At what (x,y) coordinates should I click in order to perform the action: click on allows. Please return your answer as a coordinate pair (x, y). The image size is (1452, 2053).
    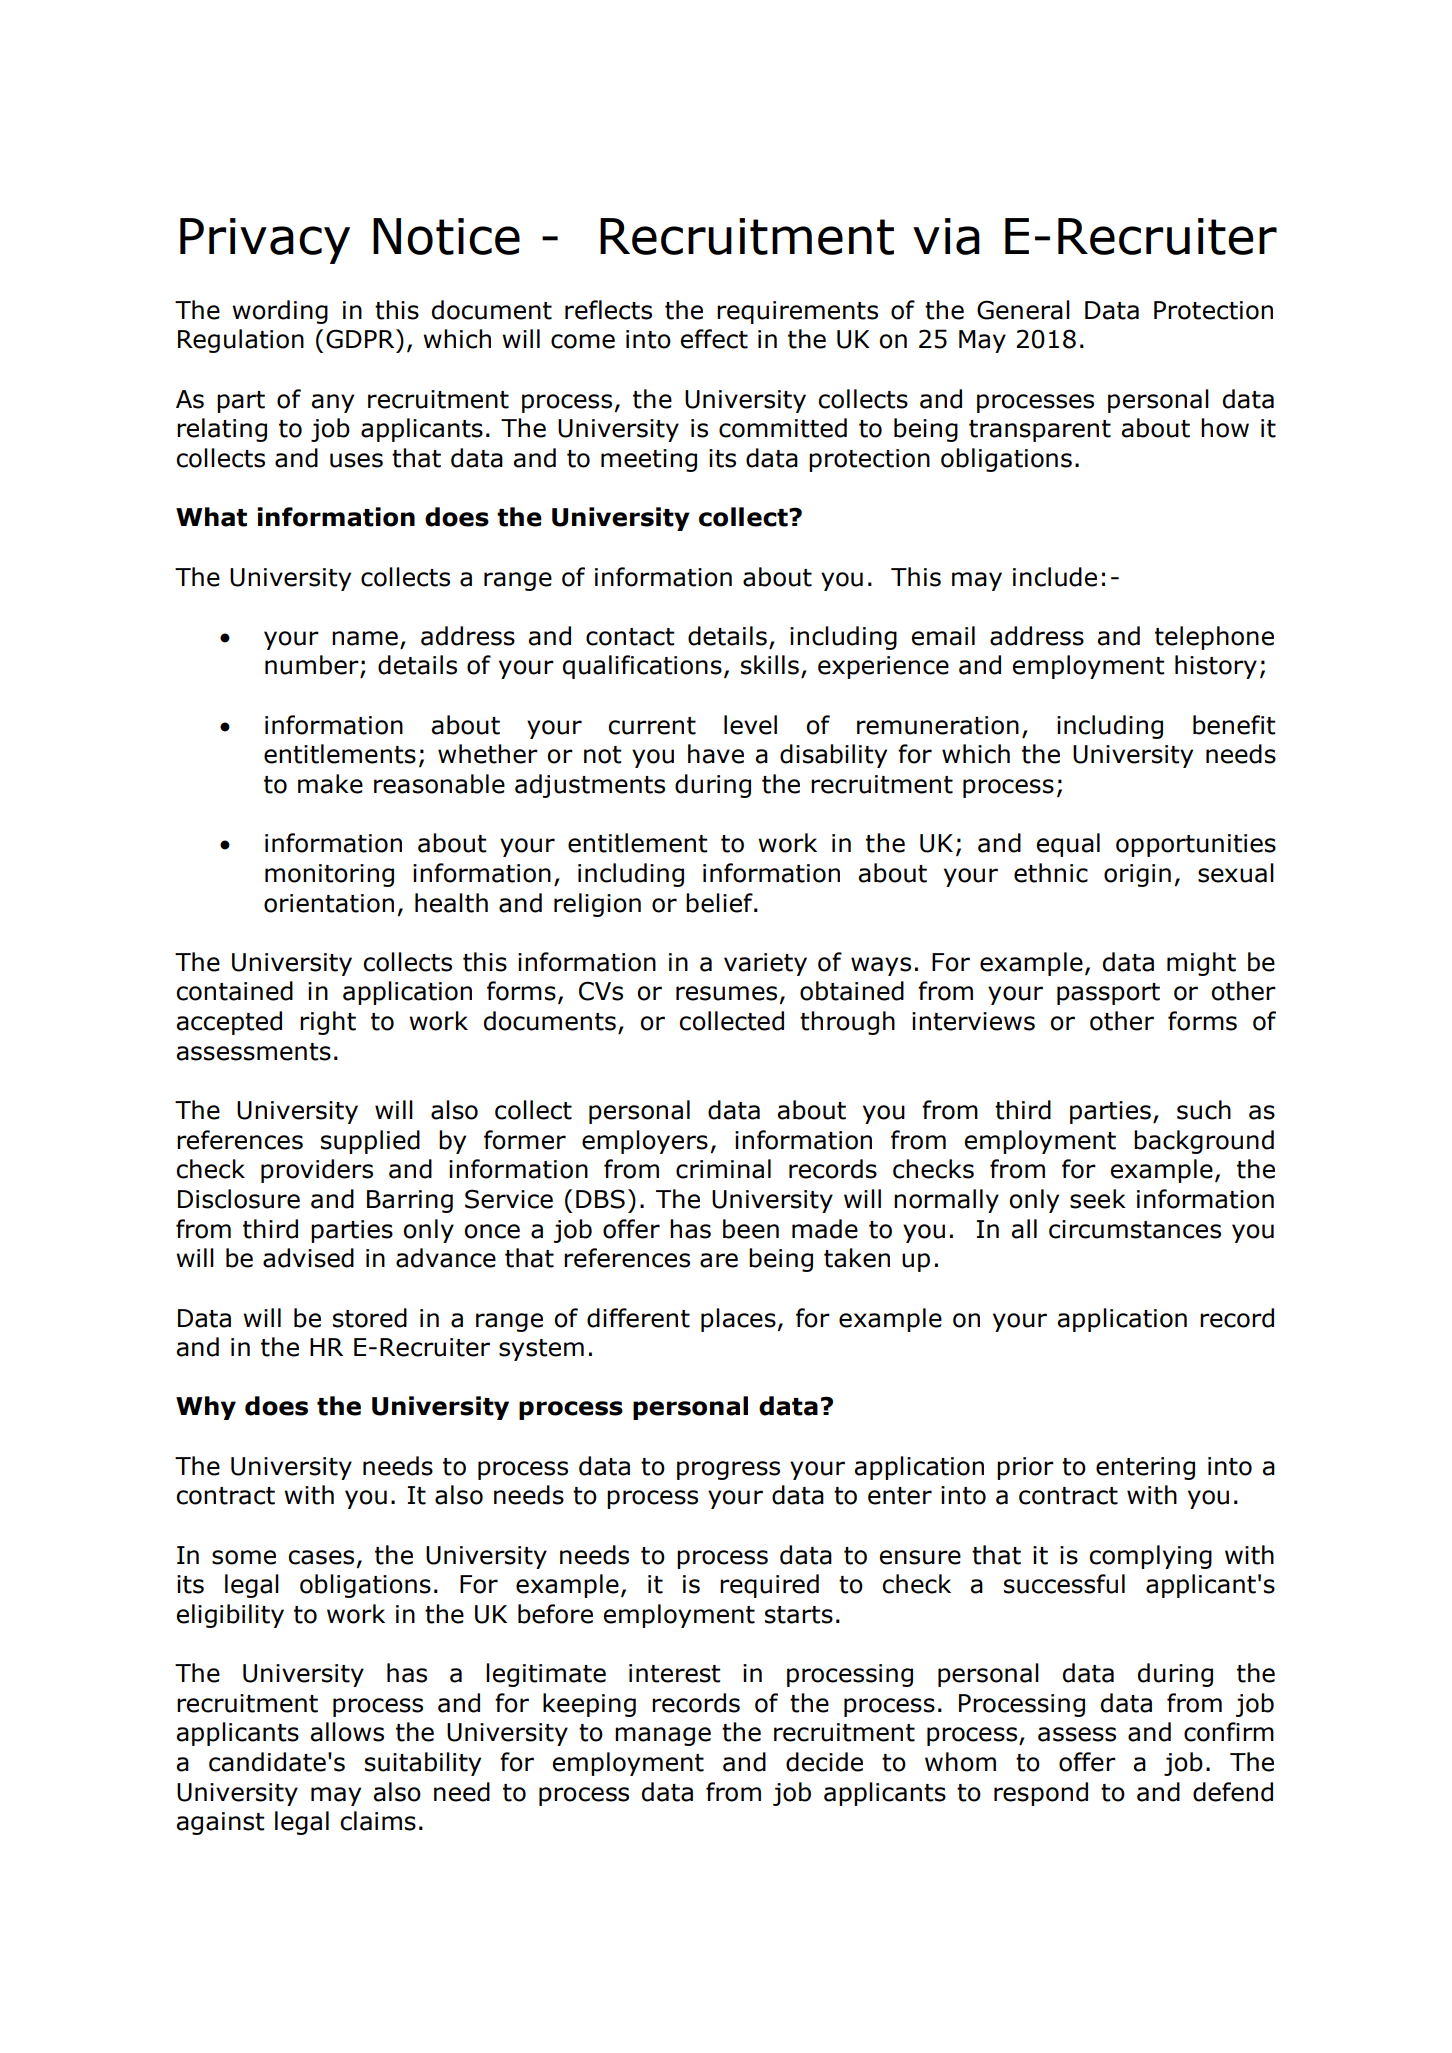
    Looking at the image, I should click on (347, 1732).
